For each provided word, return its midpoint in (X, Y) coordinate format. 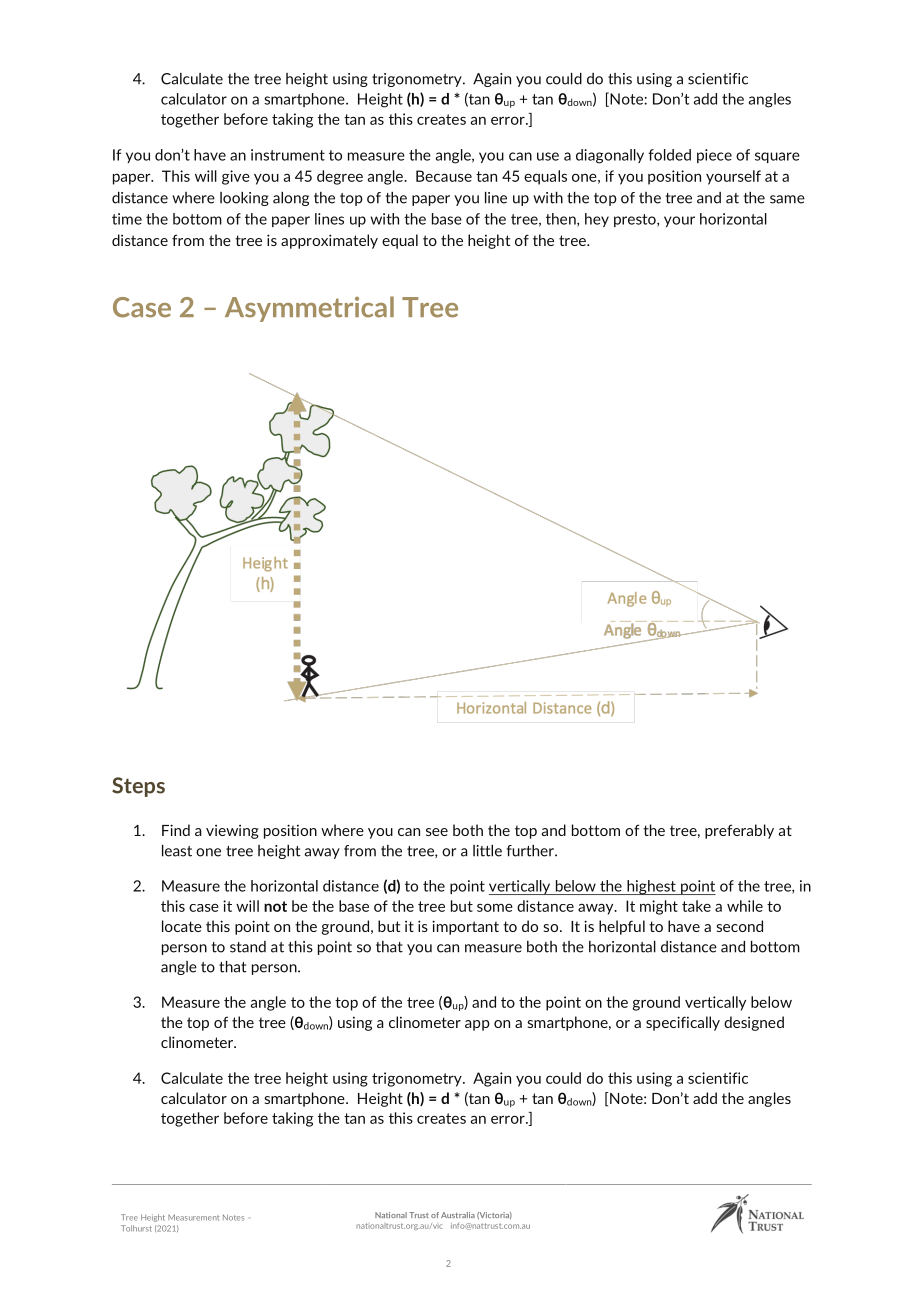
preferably (739, 831)
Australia (458, 1215)
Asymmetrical (309, 309)
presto (636, 220)
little (487, 851)
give (236, 177)
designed (754, 1023)
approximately (329, 241)
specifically (683, 1023)
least (177, 851)
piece (714, 156)
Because (444, 176)
